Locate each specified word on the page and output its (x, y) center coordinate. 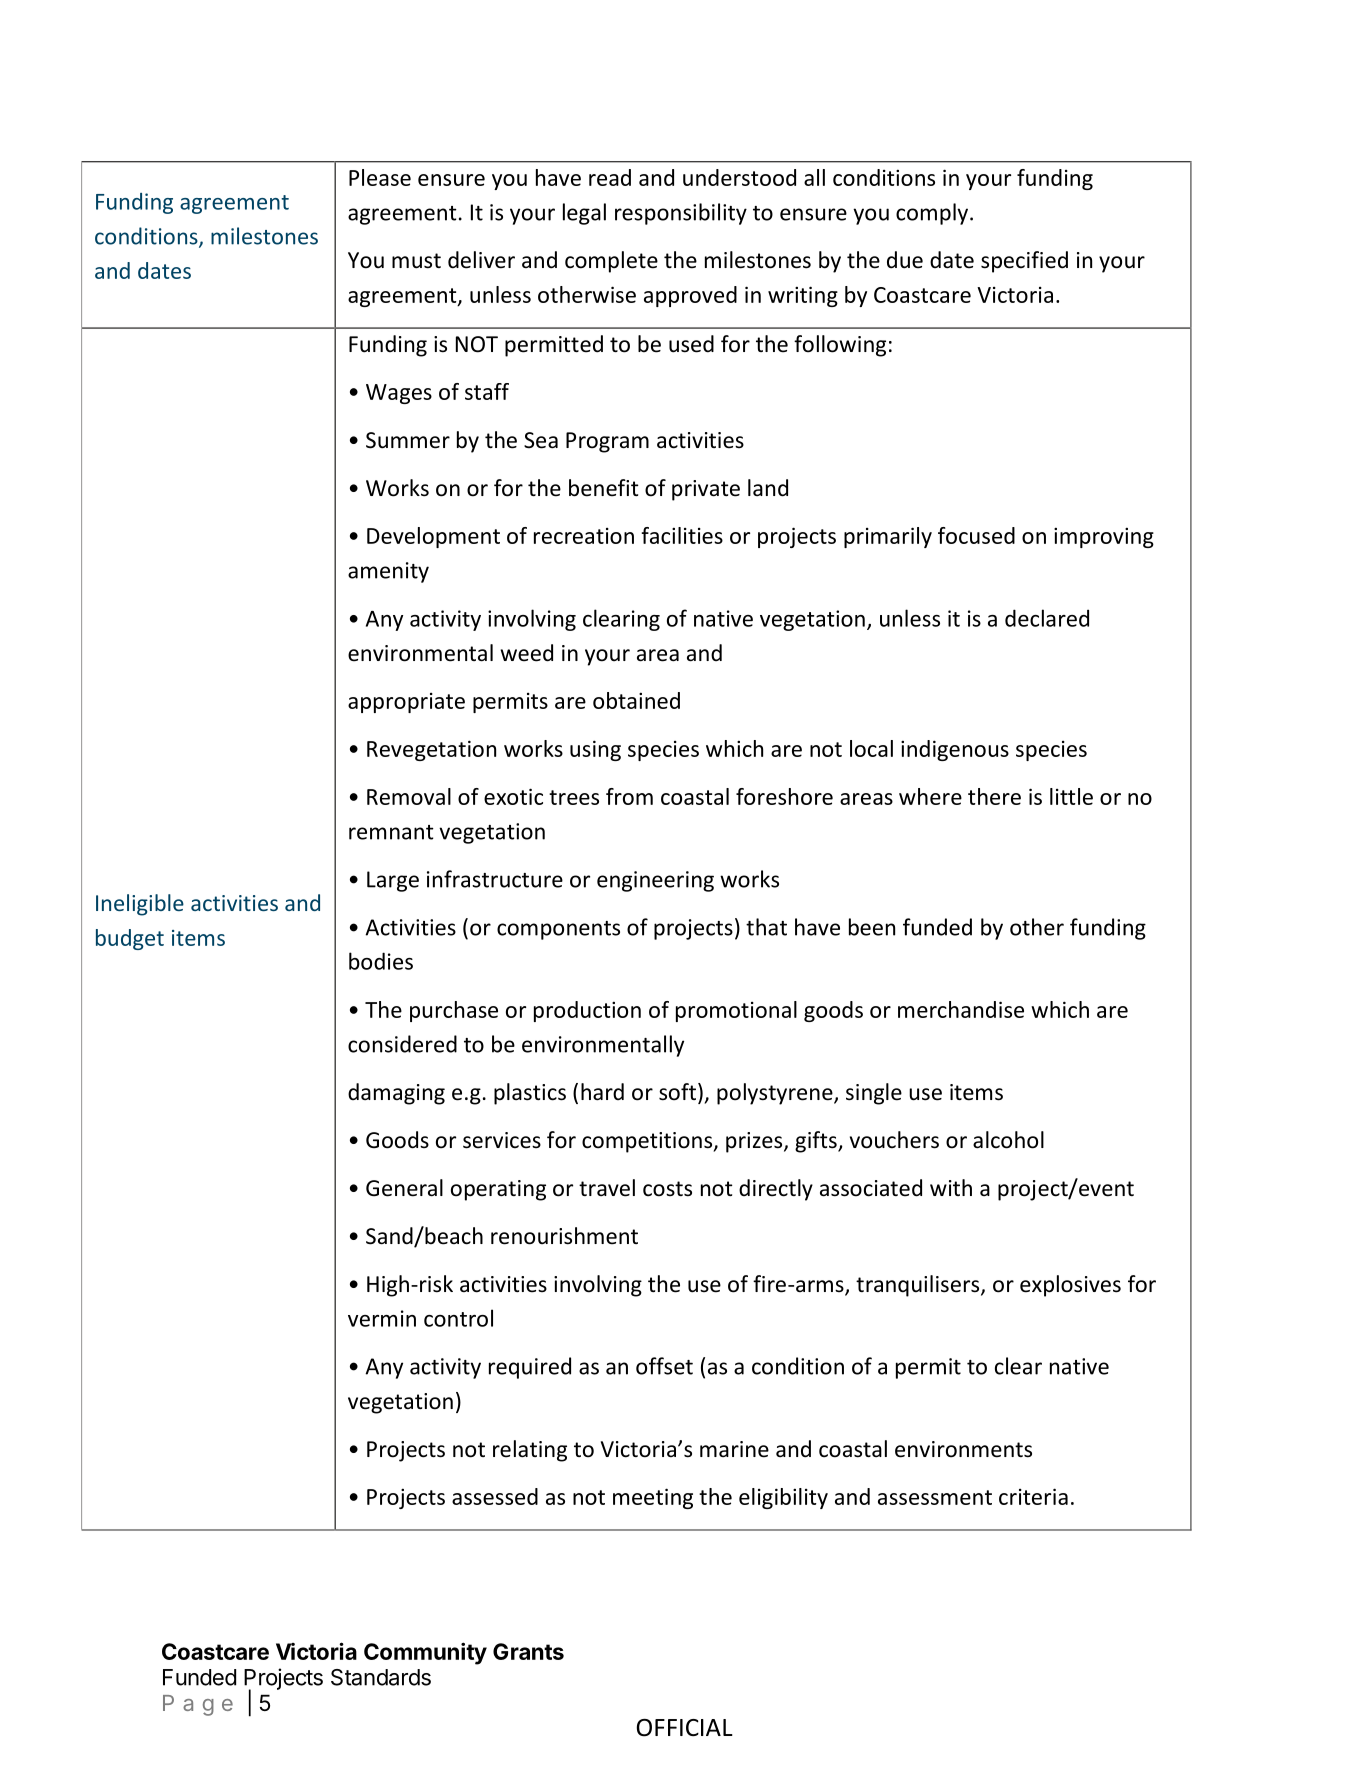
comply (933, 214)
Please (380, 177)
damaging (396, 1094)
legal (584, 214)
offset (664, 1366)
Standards (381, 1677)
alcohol (1008, 1140)
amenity (388, 572)
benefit (604, 488)
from (629, 796)
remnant (391, 832)
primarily (888, 537)
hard (602, 1092)
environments (963, 1449)
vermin (382, 1318)
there (994, 796)
